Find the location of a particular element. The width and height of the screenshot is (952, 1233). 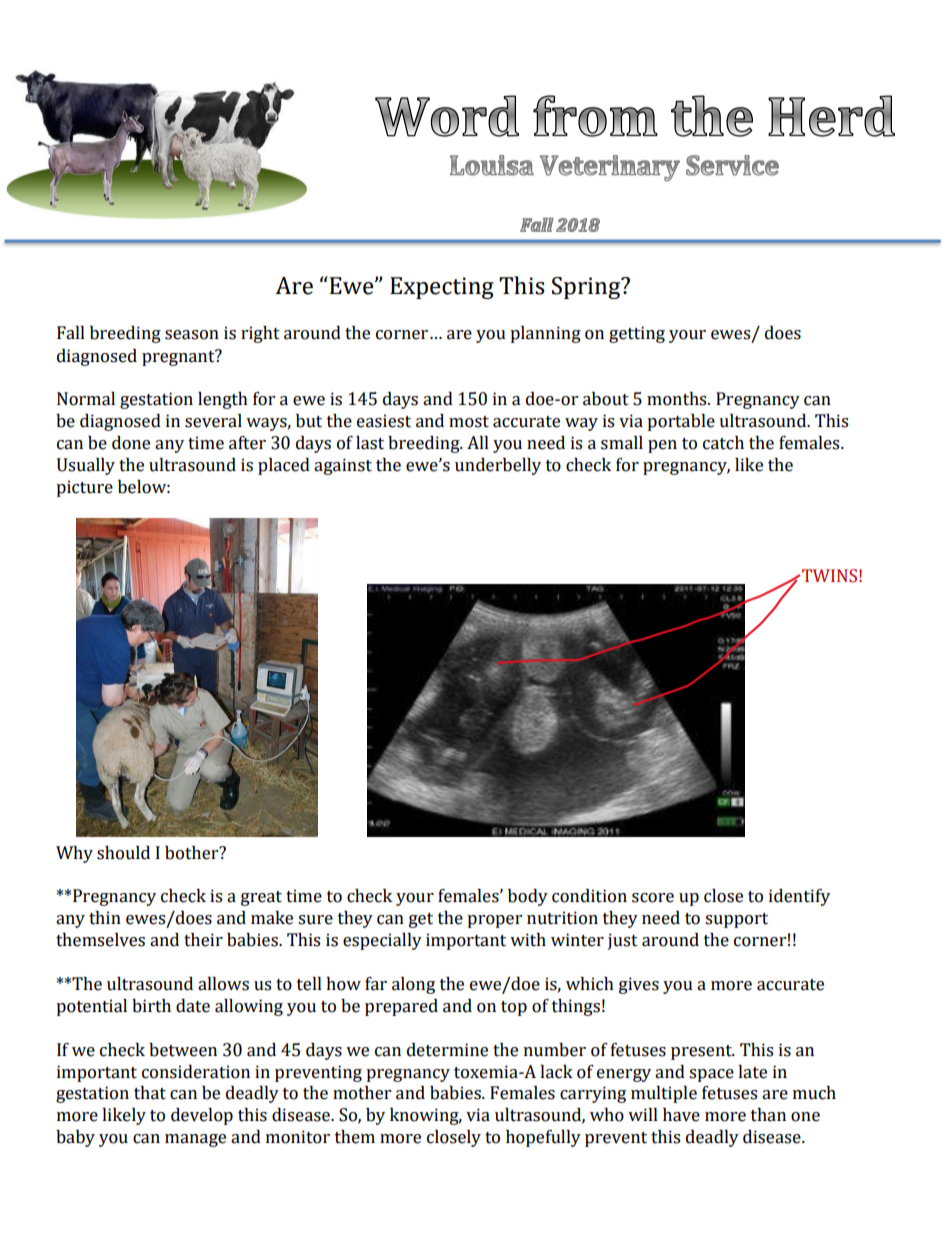

support is located at coordinates (736, 920).
